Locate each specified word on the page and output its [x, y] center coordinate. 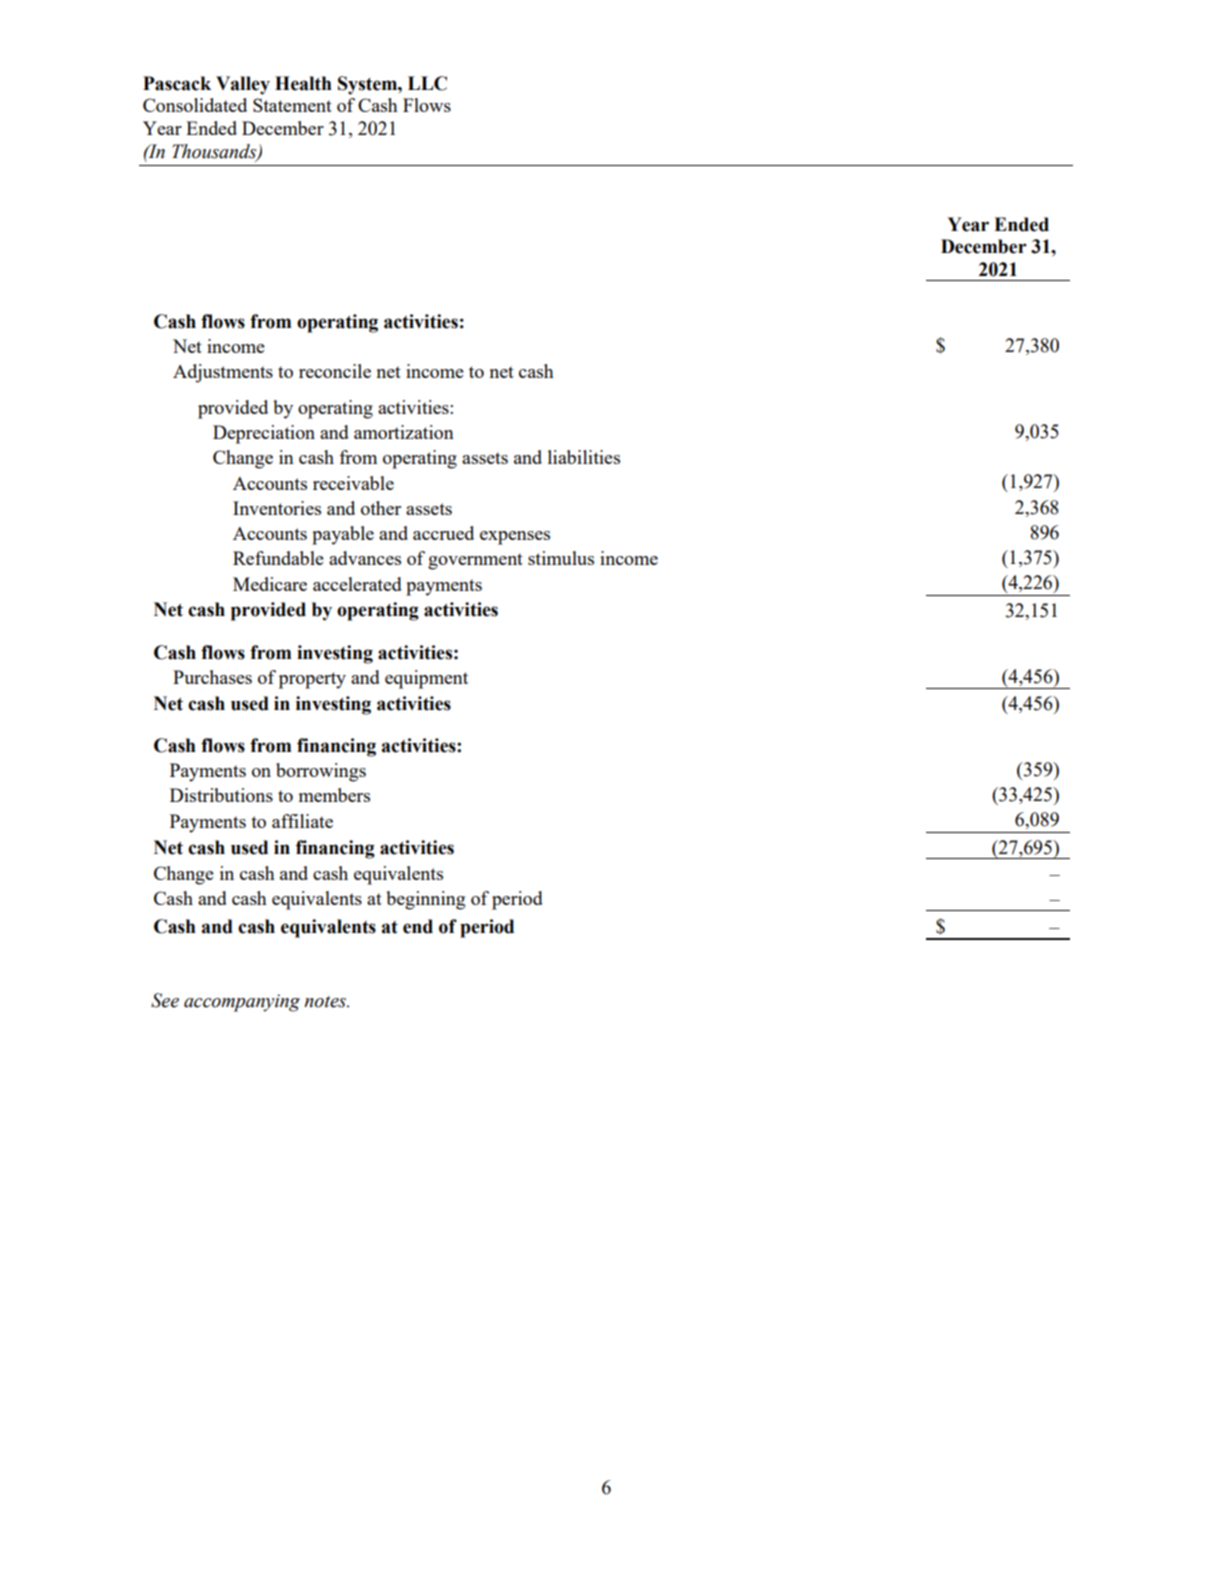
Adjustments [223, 373]
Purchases [212, 677]
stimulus [561, 558]
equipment [426, 679]
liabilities [584, 457]
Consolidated [195, 105]
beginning [425, 900]
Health [303, 83]
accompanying [242, 1003]
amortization [404, 432]
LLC [427, 83]
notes [326, 1002]
